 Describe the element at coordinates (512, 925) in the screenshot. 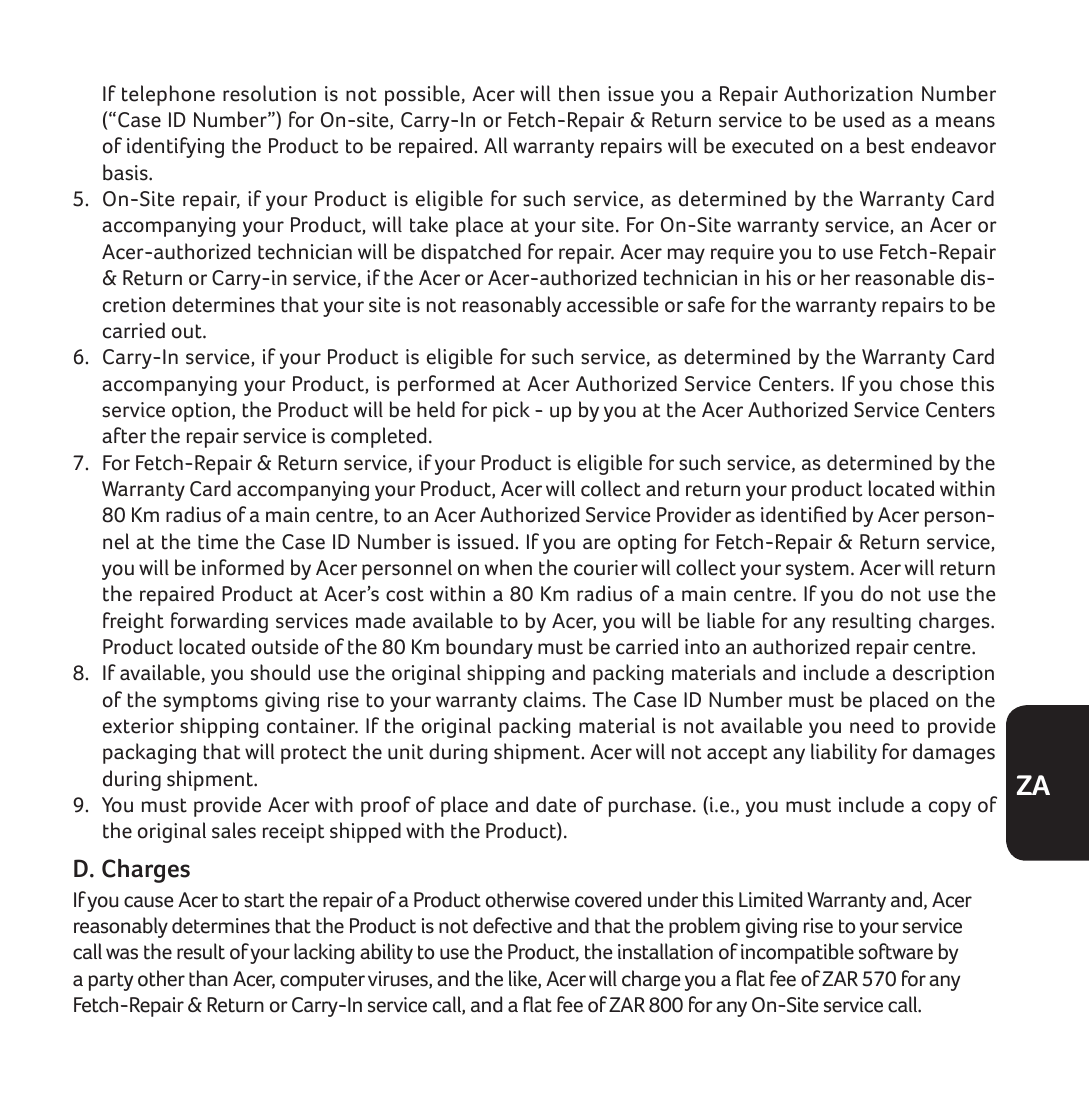

I see `defective` at that location.
